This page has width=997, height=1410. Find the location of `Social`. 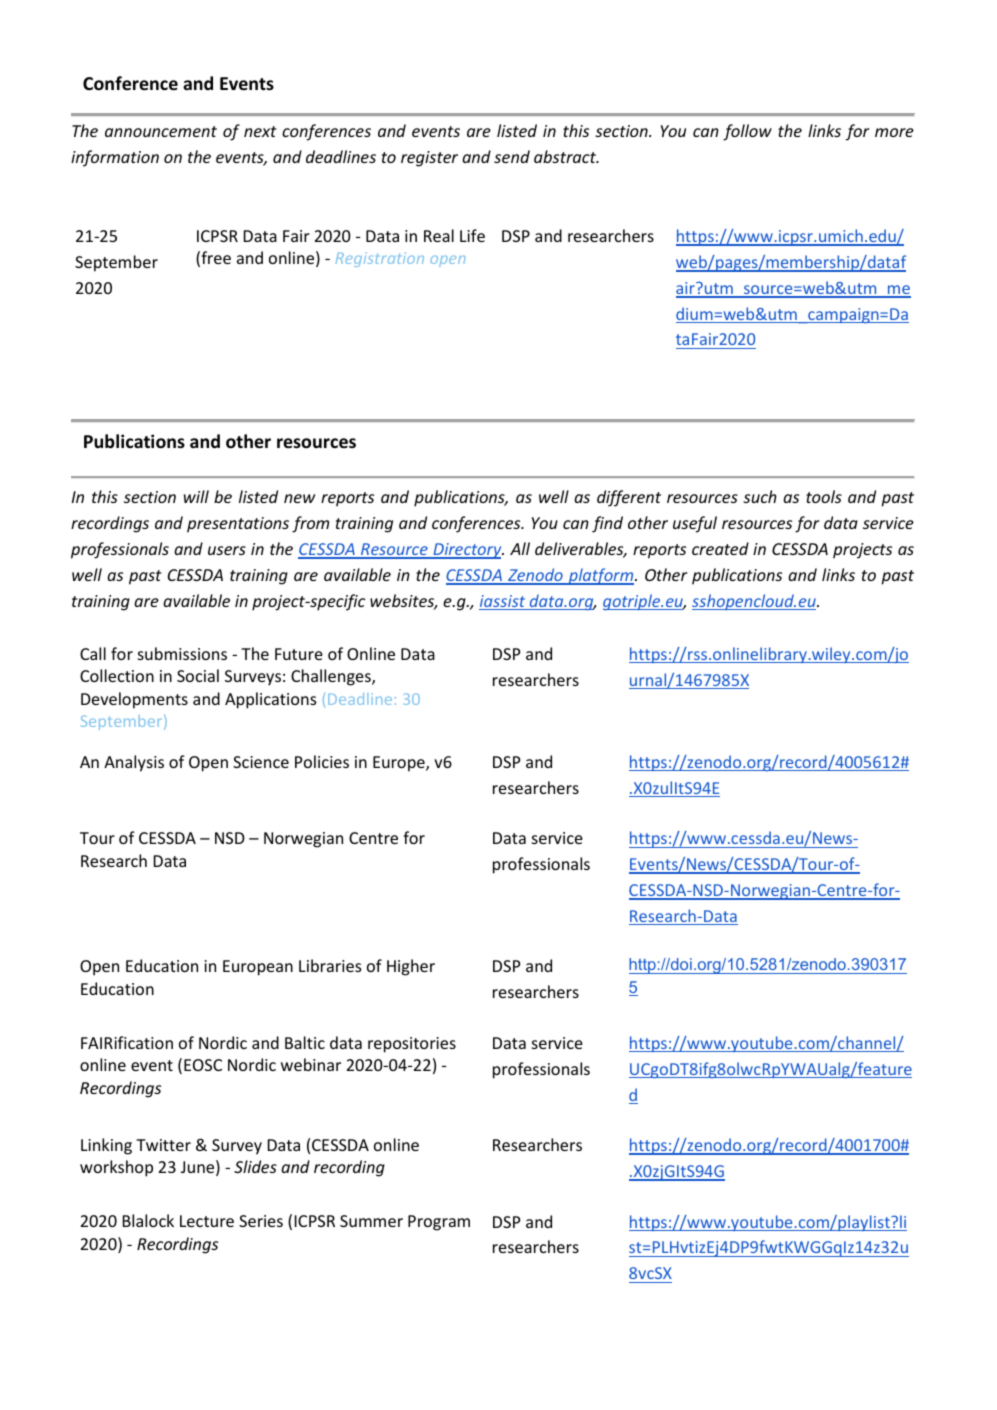

Social is located at coordinates (198, 675).
